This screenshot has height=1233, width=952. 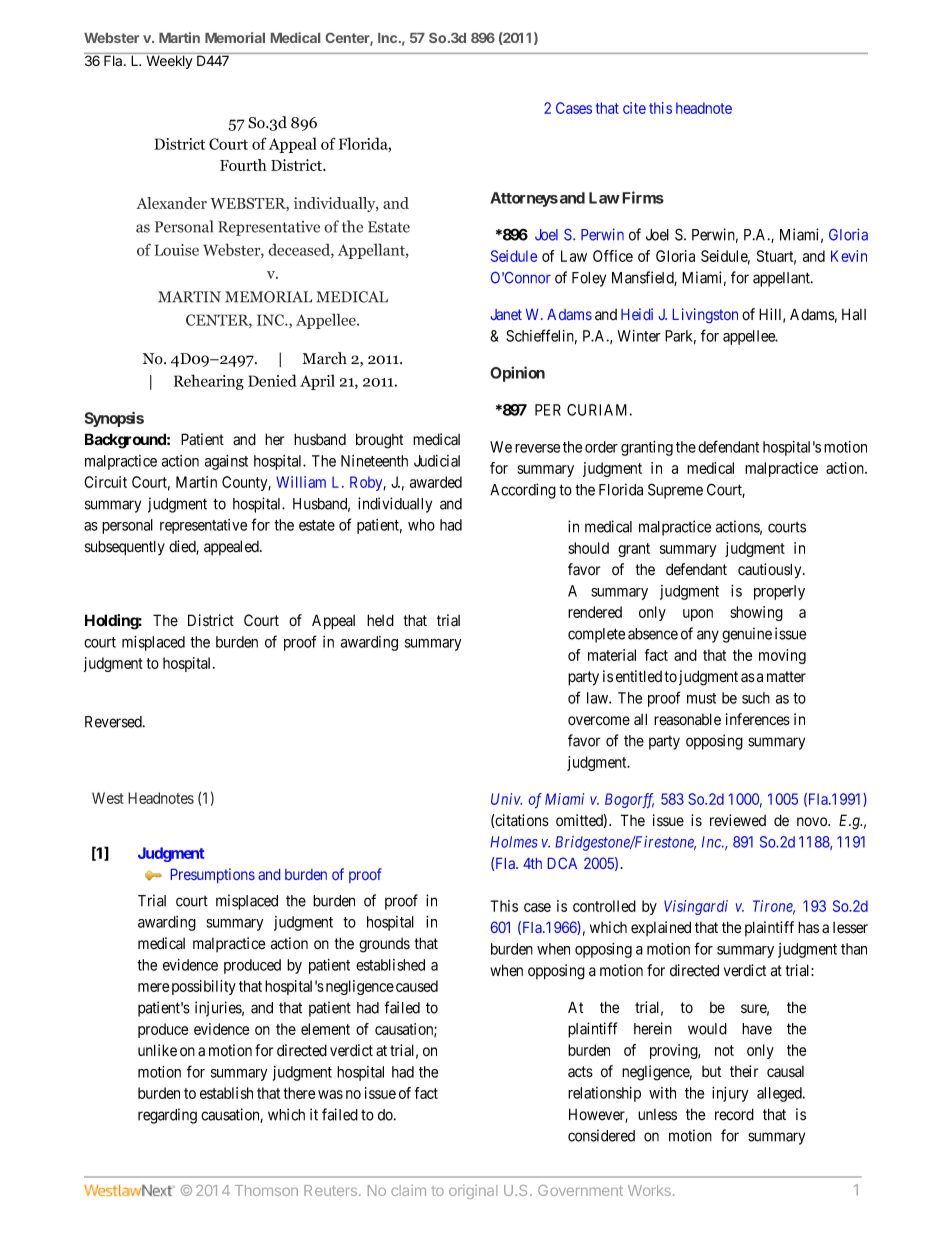 What do you see at coordinates (380, 620) in the screenshot?
I see `held` at bounding box center [380, 620].
